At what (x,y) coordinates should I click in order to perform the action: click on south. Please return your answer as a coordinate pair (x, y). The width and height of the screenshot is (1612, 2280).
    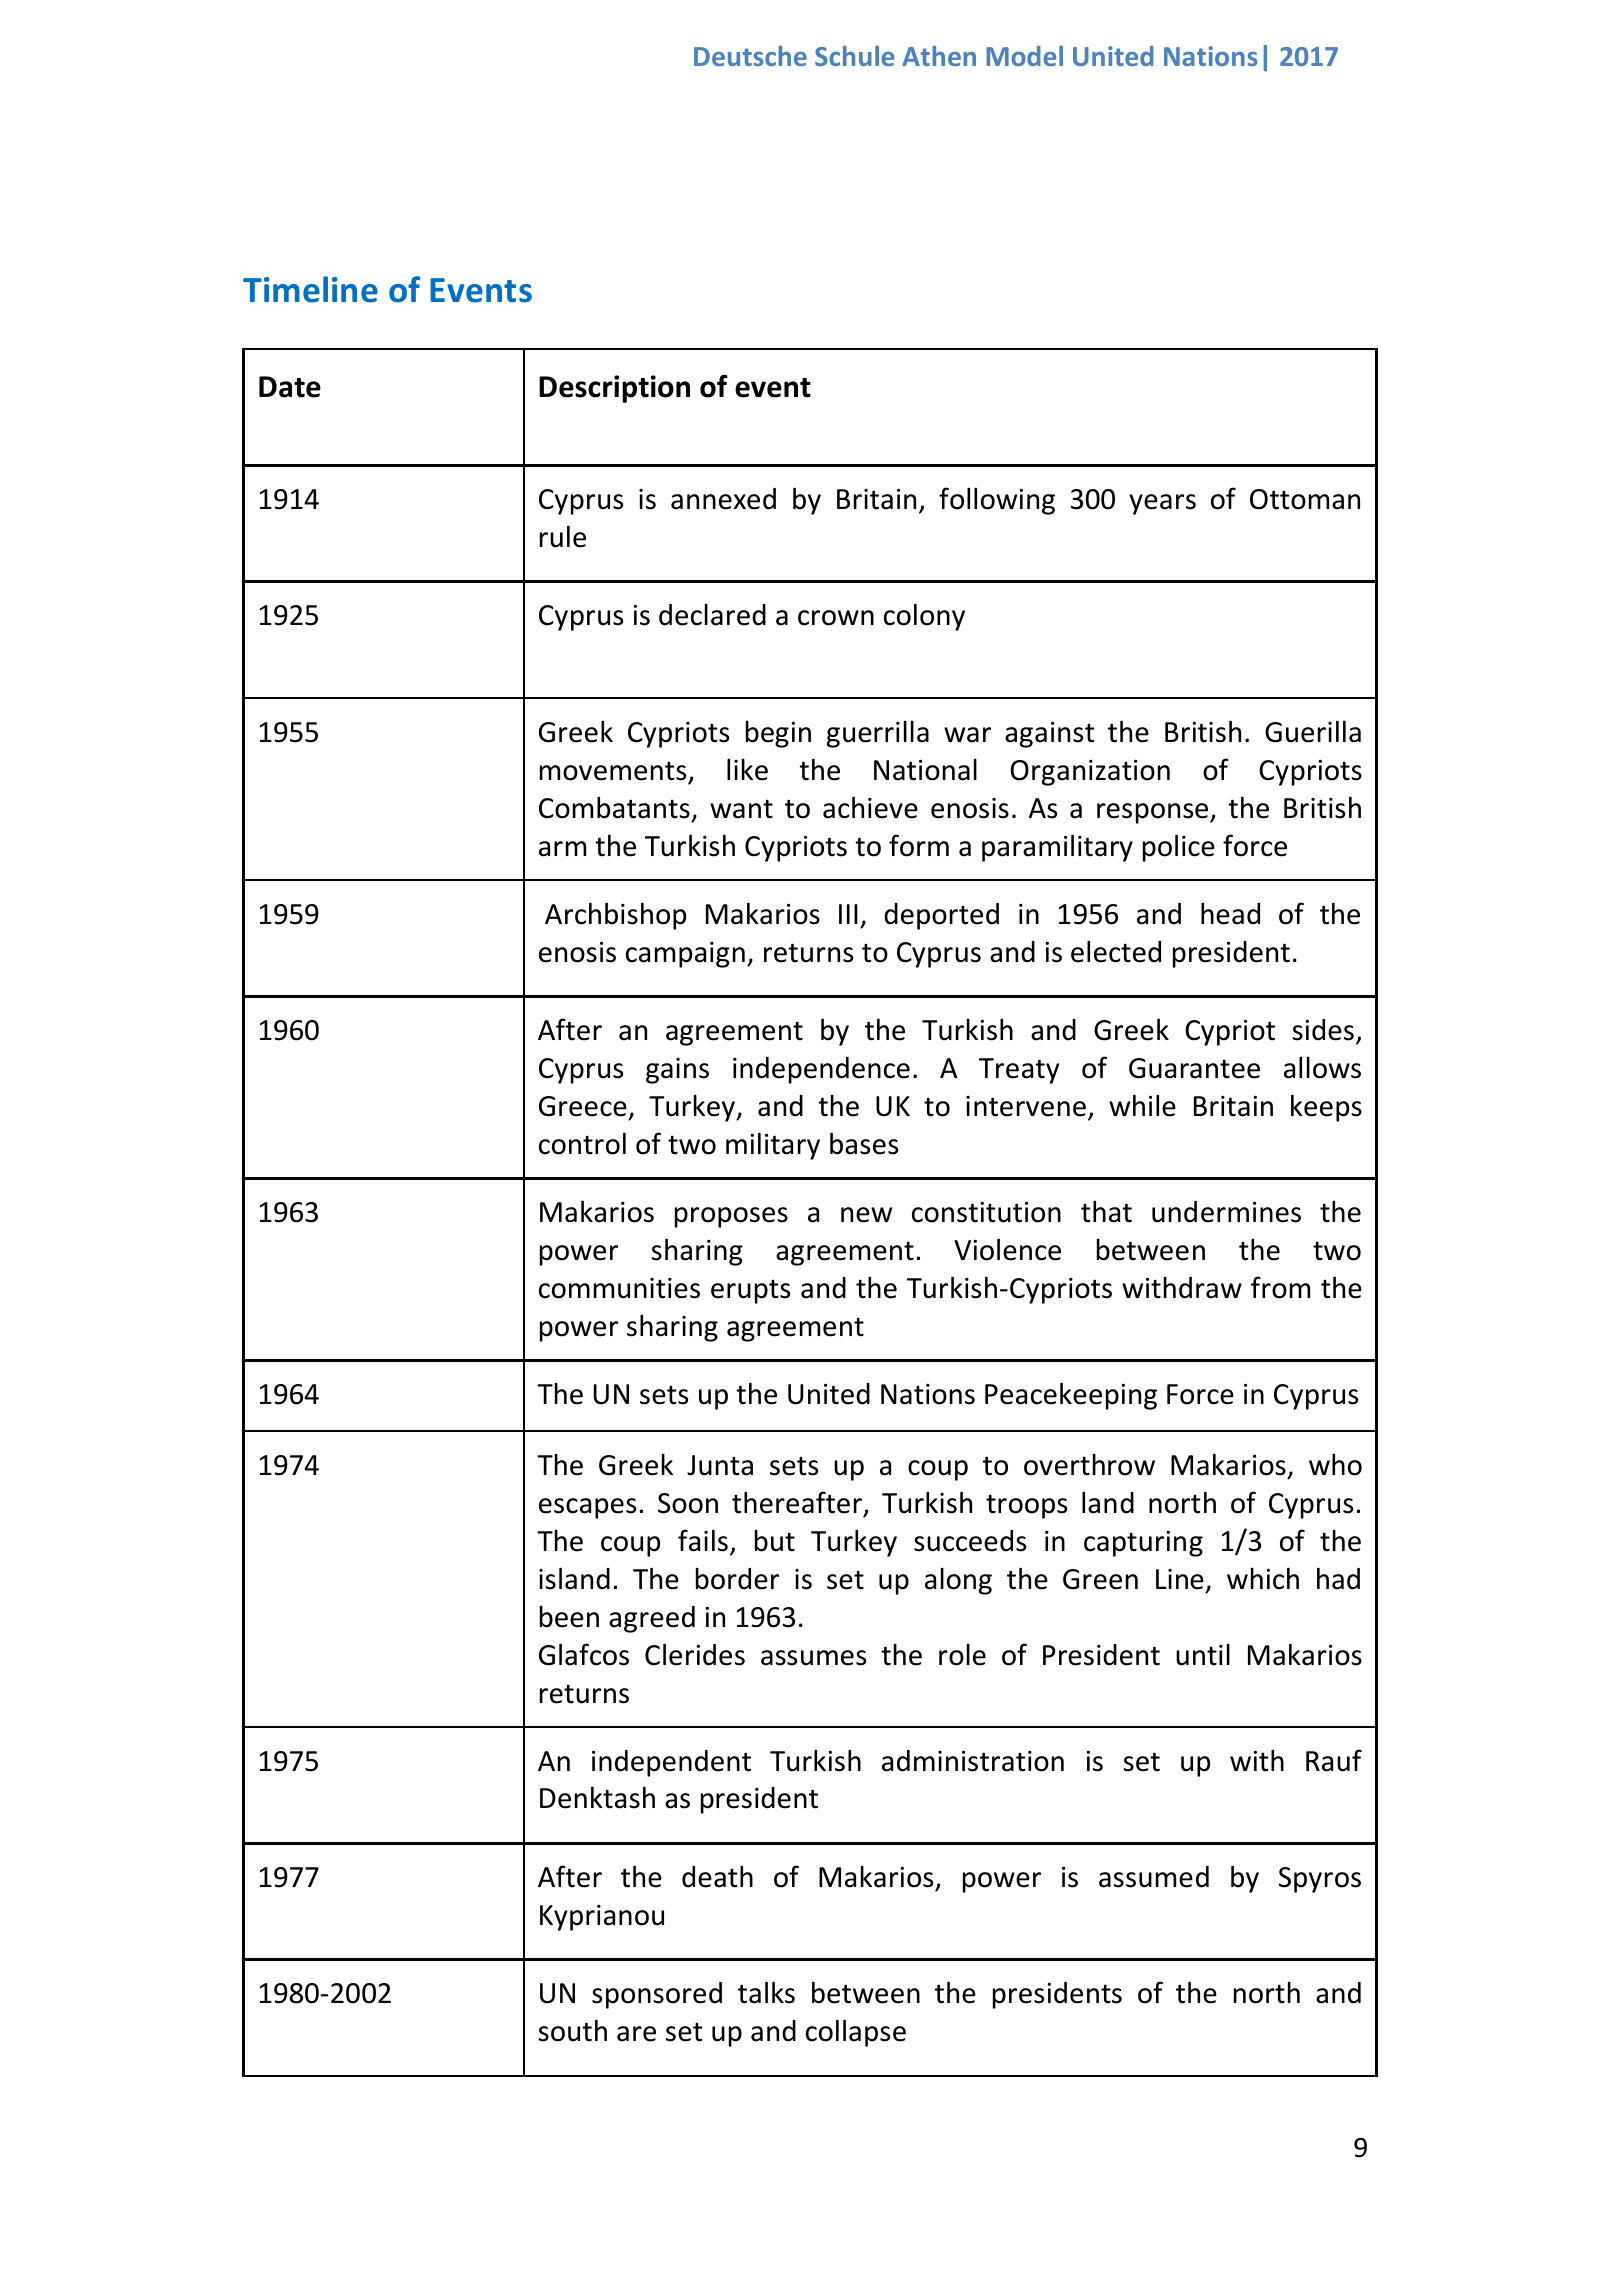
    Looking at the image, I should click on (572, 2030).
